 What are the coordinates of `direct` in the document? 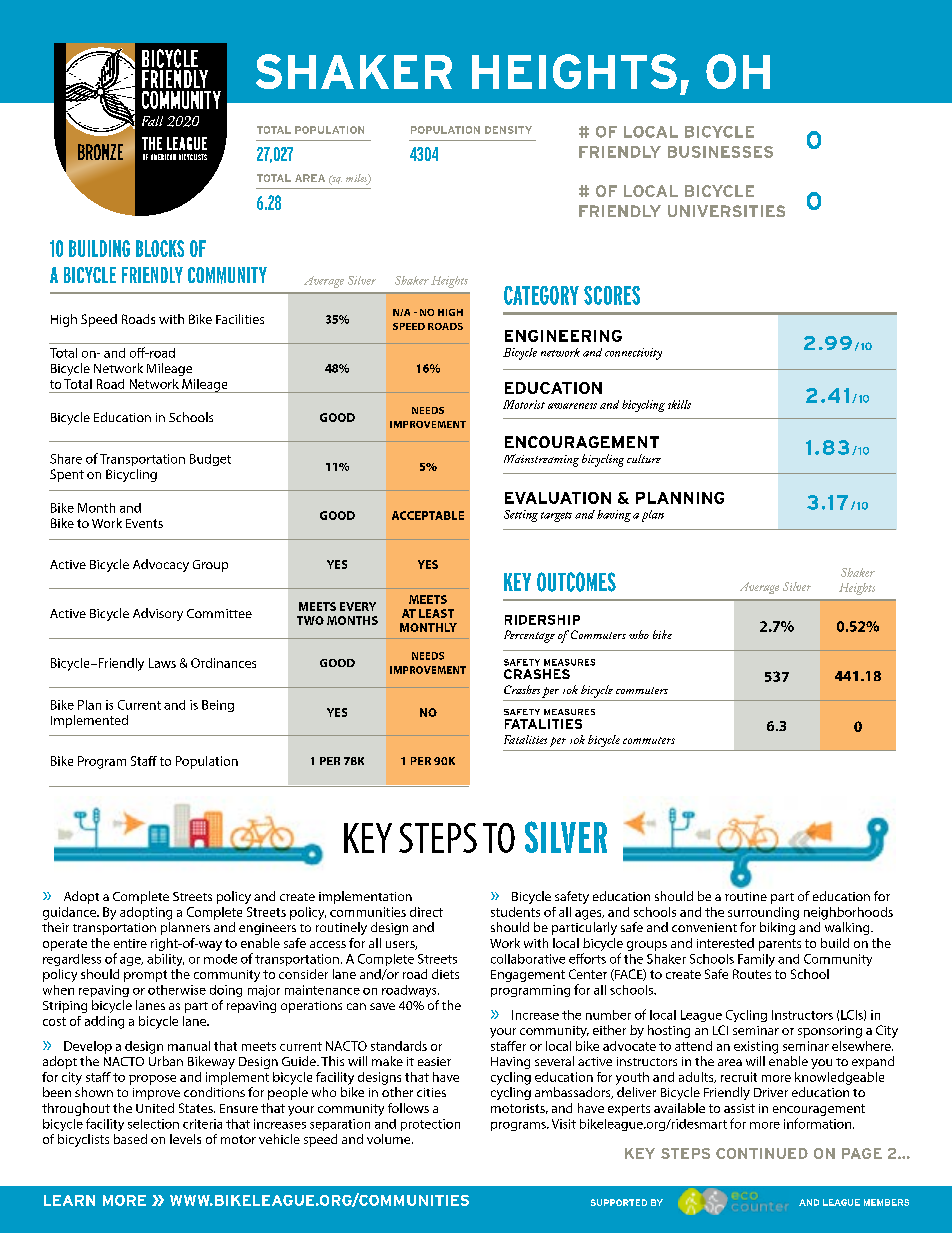 It's located at (426, 912).
